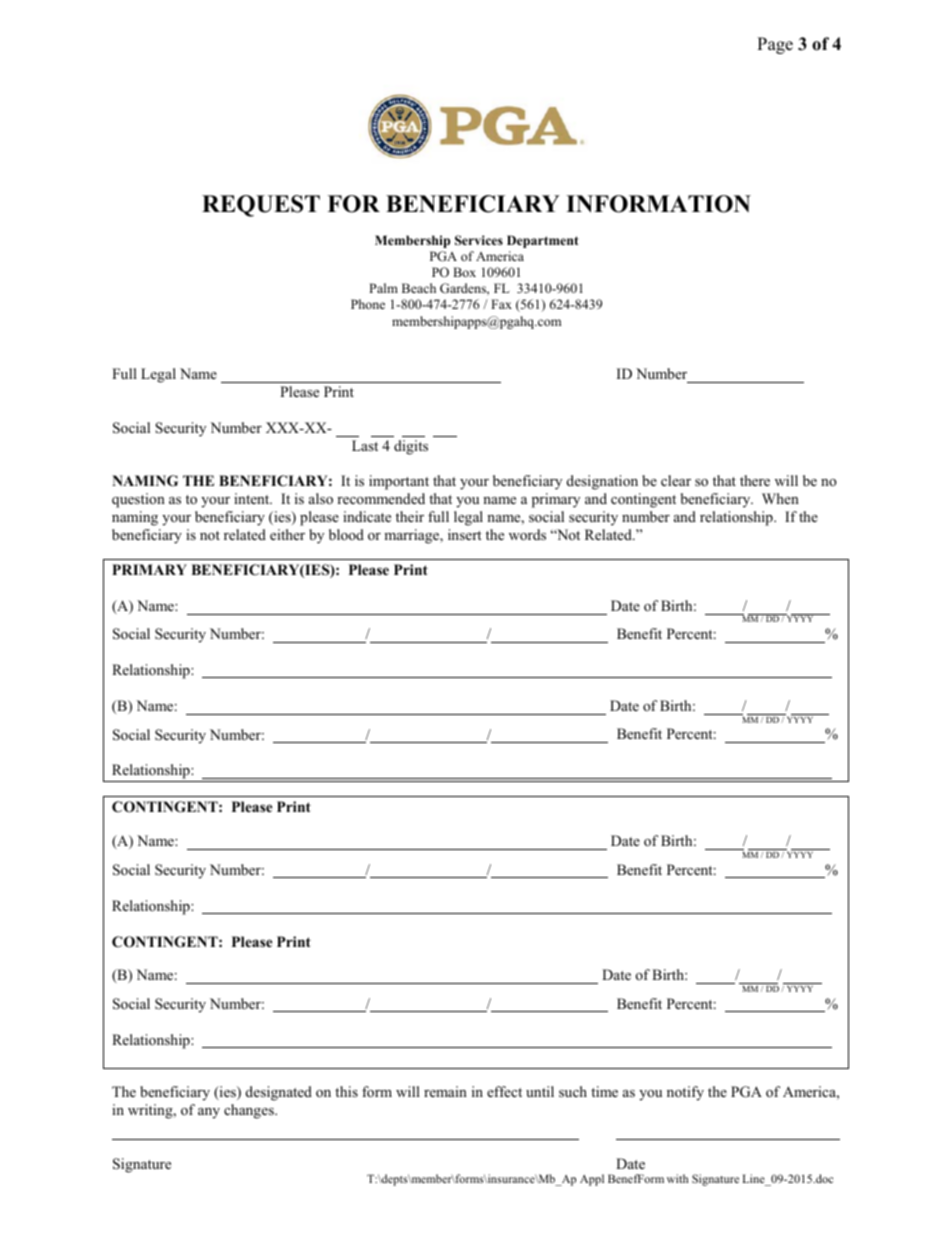 The height and width of the screenshot is (1233, 952). I want to click on Phone, so click(368, 304).
